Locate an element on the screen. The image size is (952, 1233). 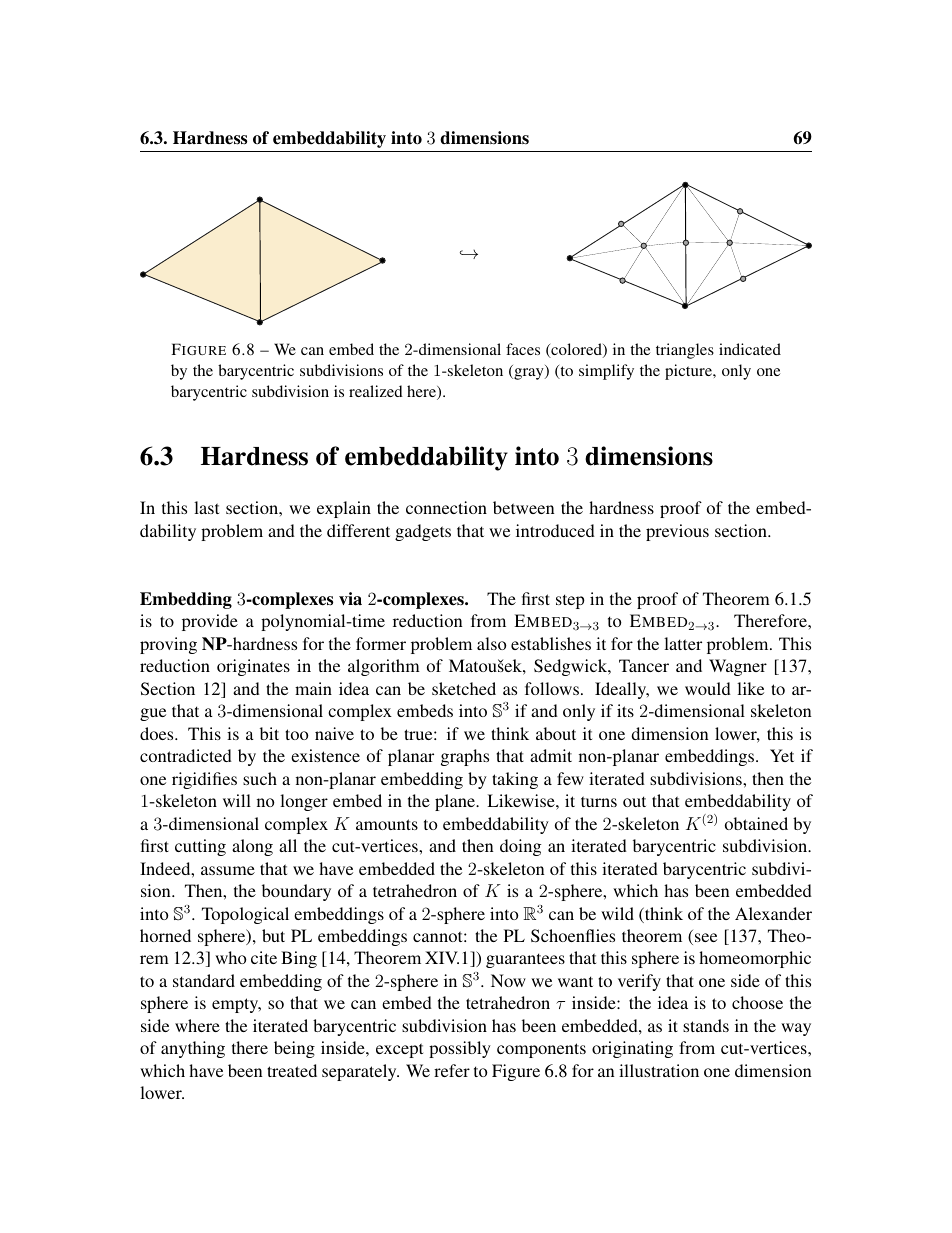
anything is located at coordinates (193, 1049).
